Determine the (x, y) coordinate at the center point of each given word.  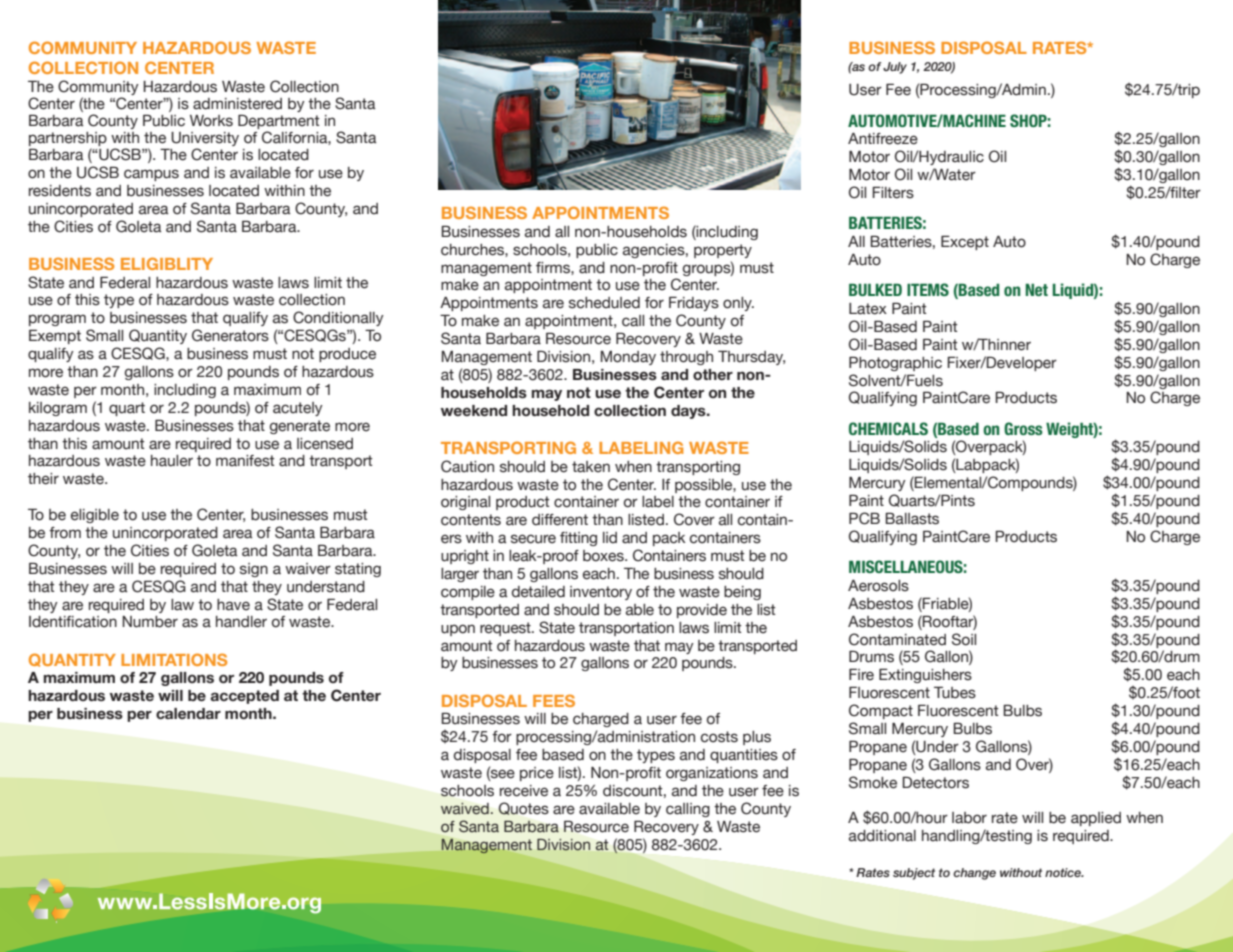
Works (211, 121)
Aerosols (878, 586)
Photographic (895, 363)
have (233, 605)
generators (230, 335)
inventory (601, 593)
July (895, 68)
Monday (628, 358)
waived (465, 809)
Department (279, 121)
